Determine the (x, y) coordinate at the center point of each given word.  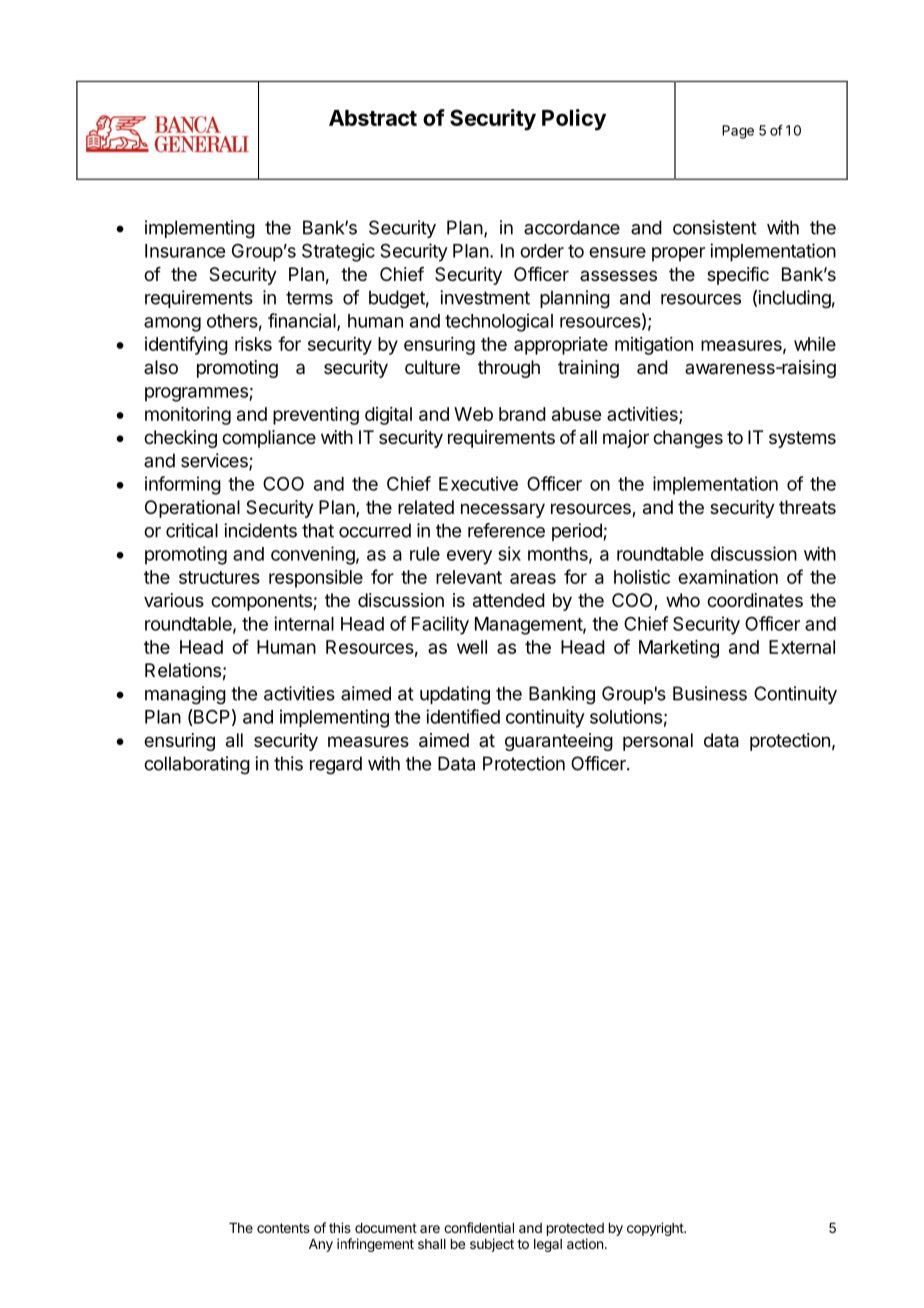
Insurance (185, 251)
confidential (479, 1227)
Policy (574, 120)
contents (283, 1228)
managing (185, 695)
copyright (656, 1229)
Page (738, 132)
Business (710, 693)
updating (455, 695)
